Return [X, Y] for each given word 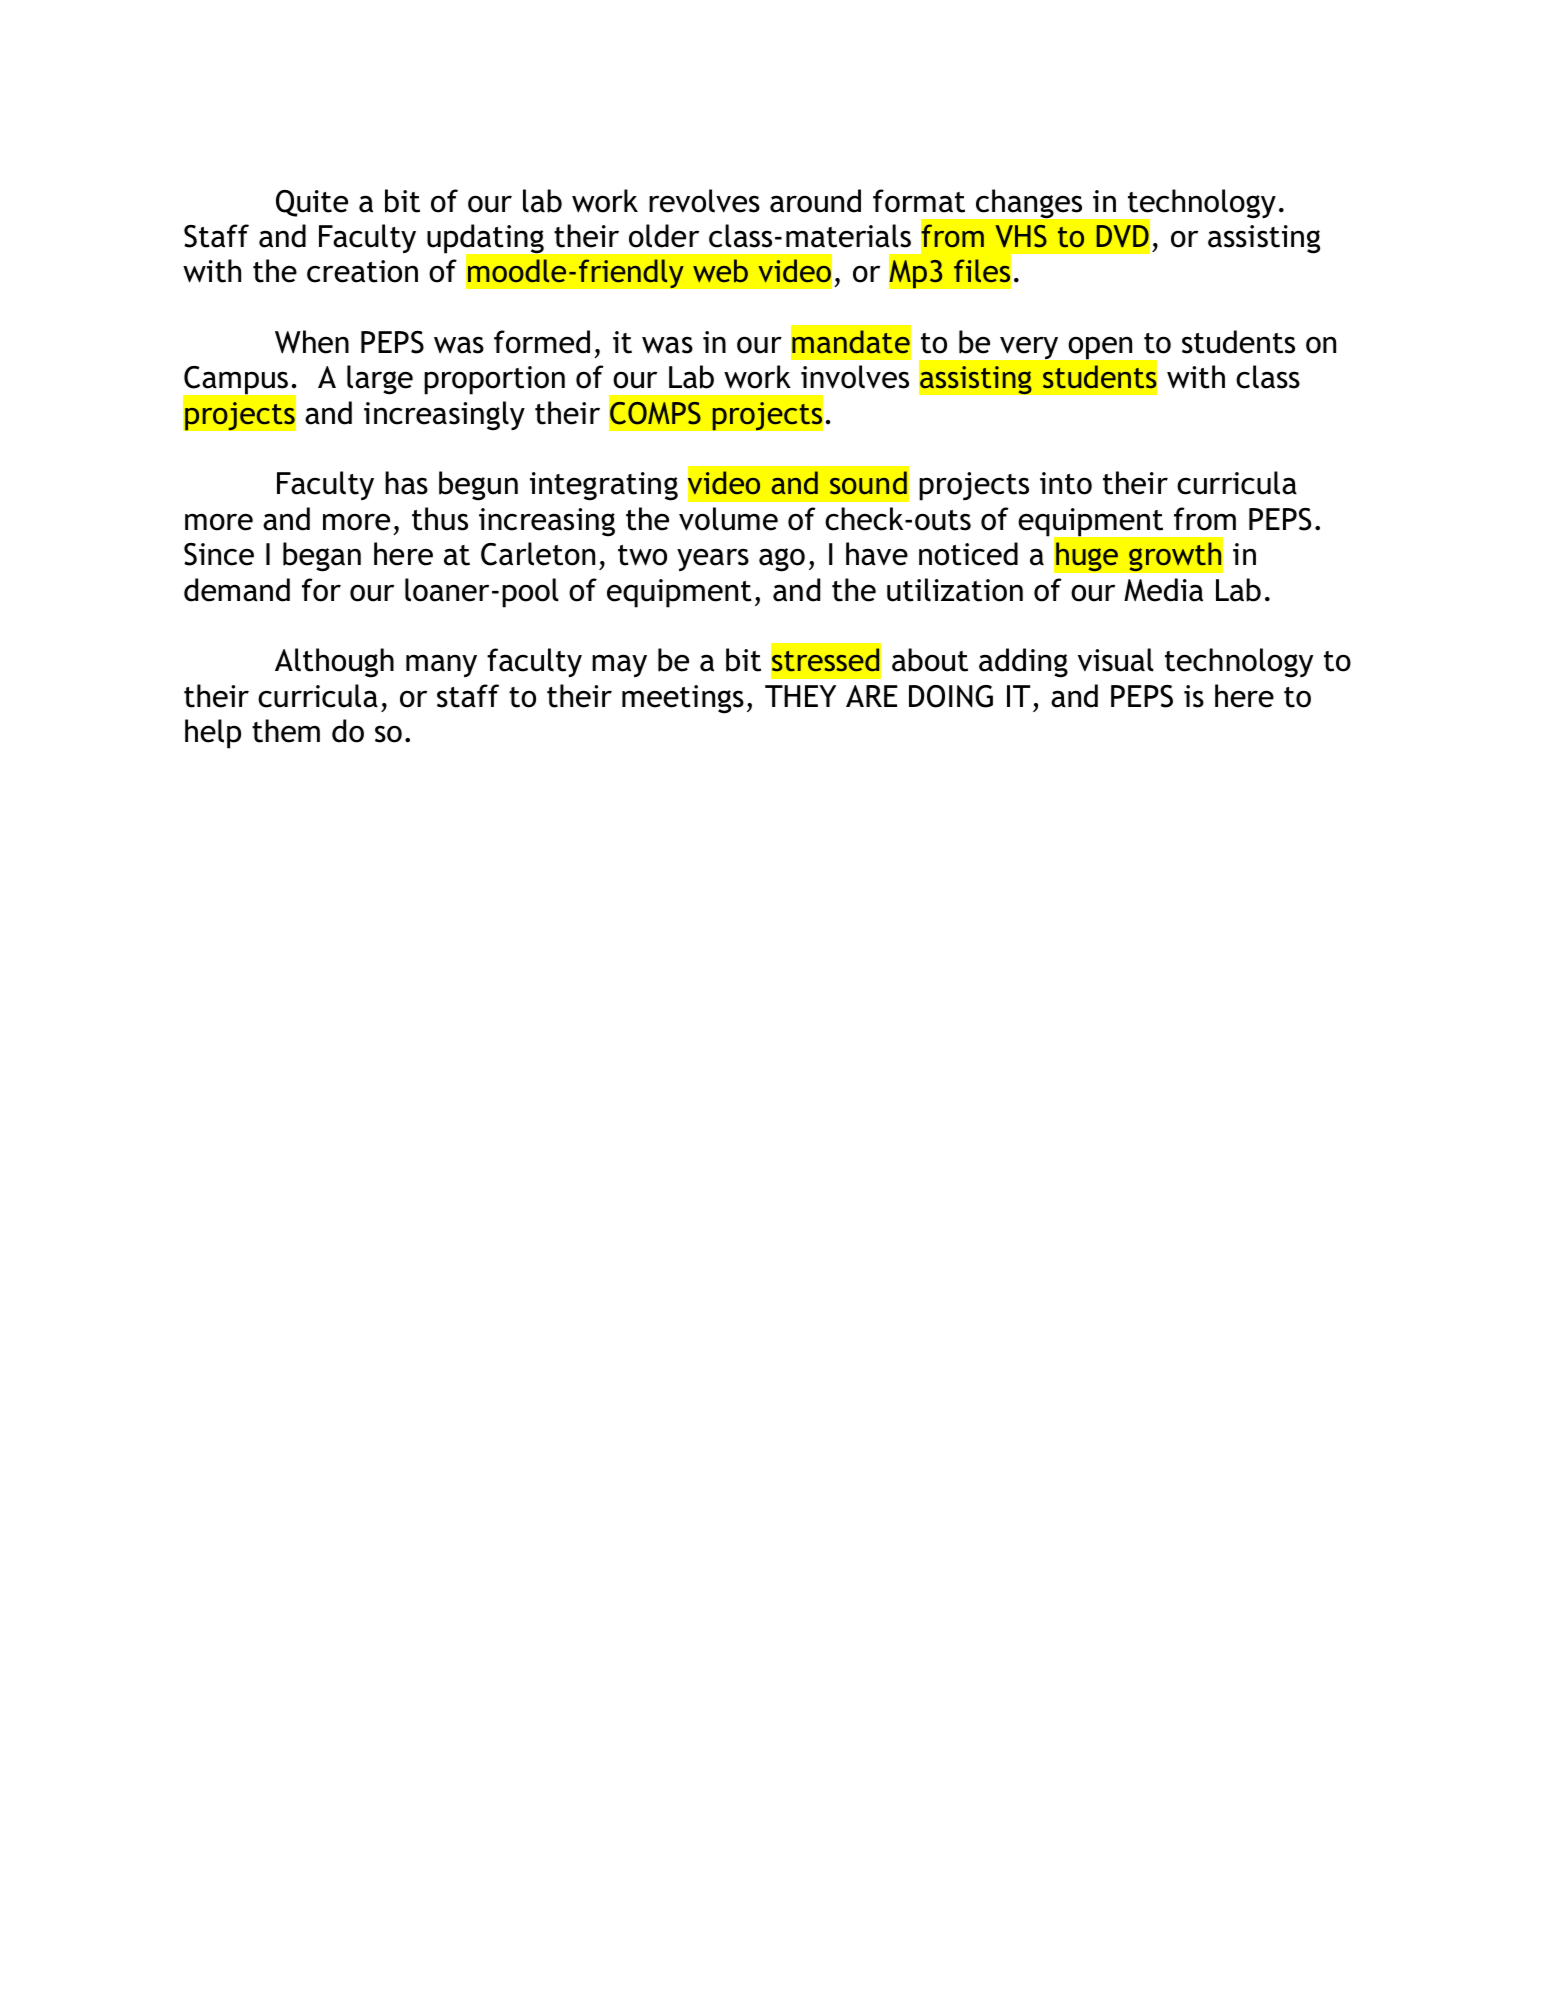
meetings [683, 699]
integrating [604, 486]
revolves [704, 201]
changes [1029, 203]
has [406, 483]
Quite [312, 203]
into [1066, 483]
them [286, 731]
